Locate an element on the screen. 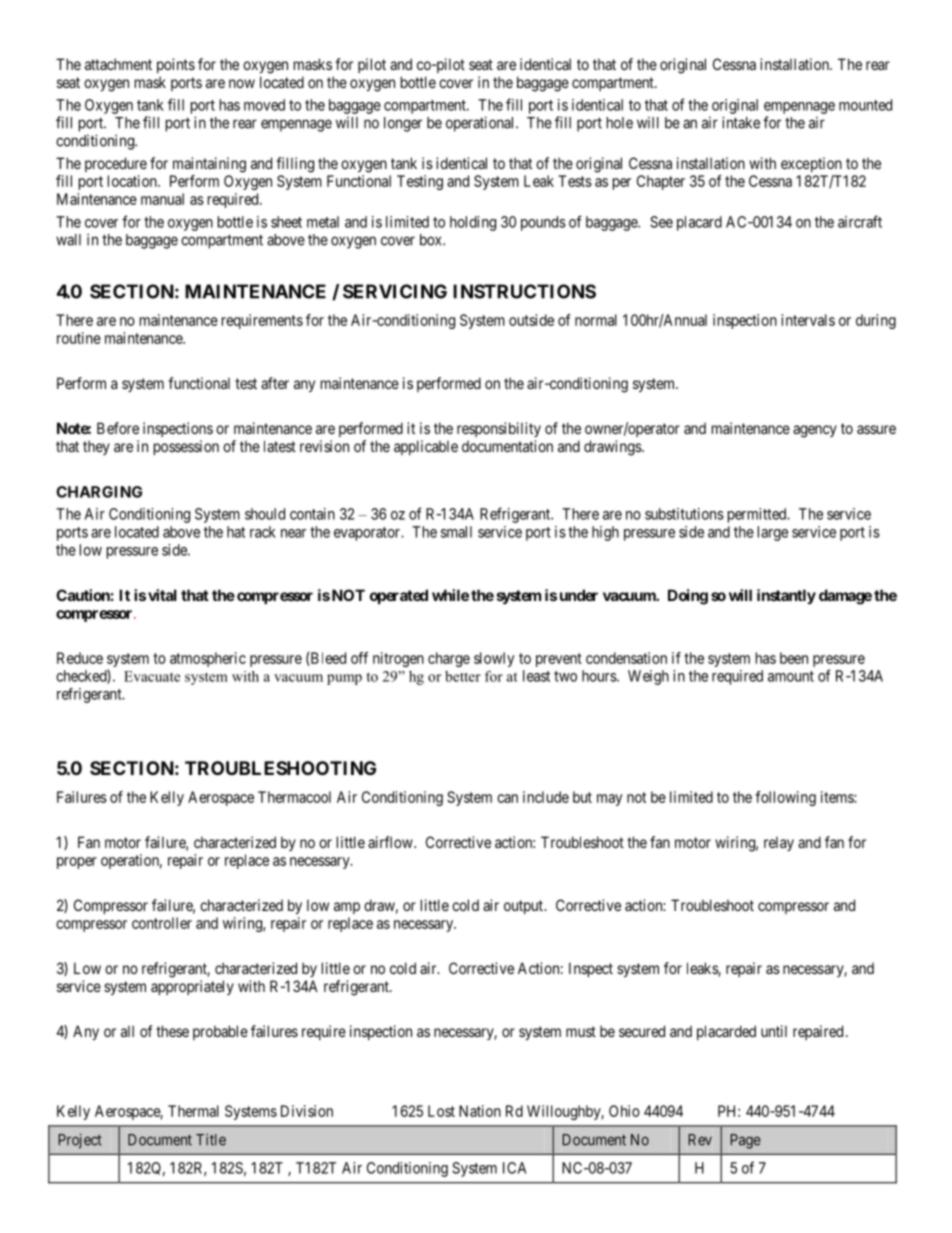 This screenshot has width=952, height=1233. operated is located at coordinates (399, 596).
